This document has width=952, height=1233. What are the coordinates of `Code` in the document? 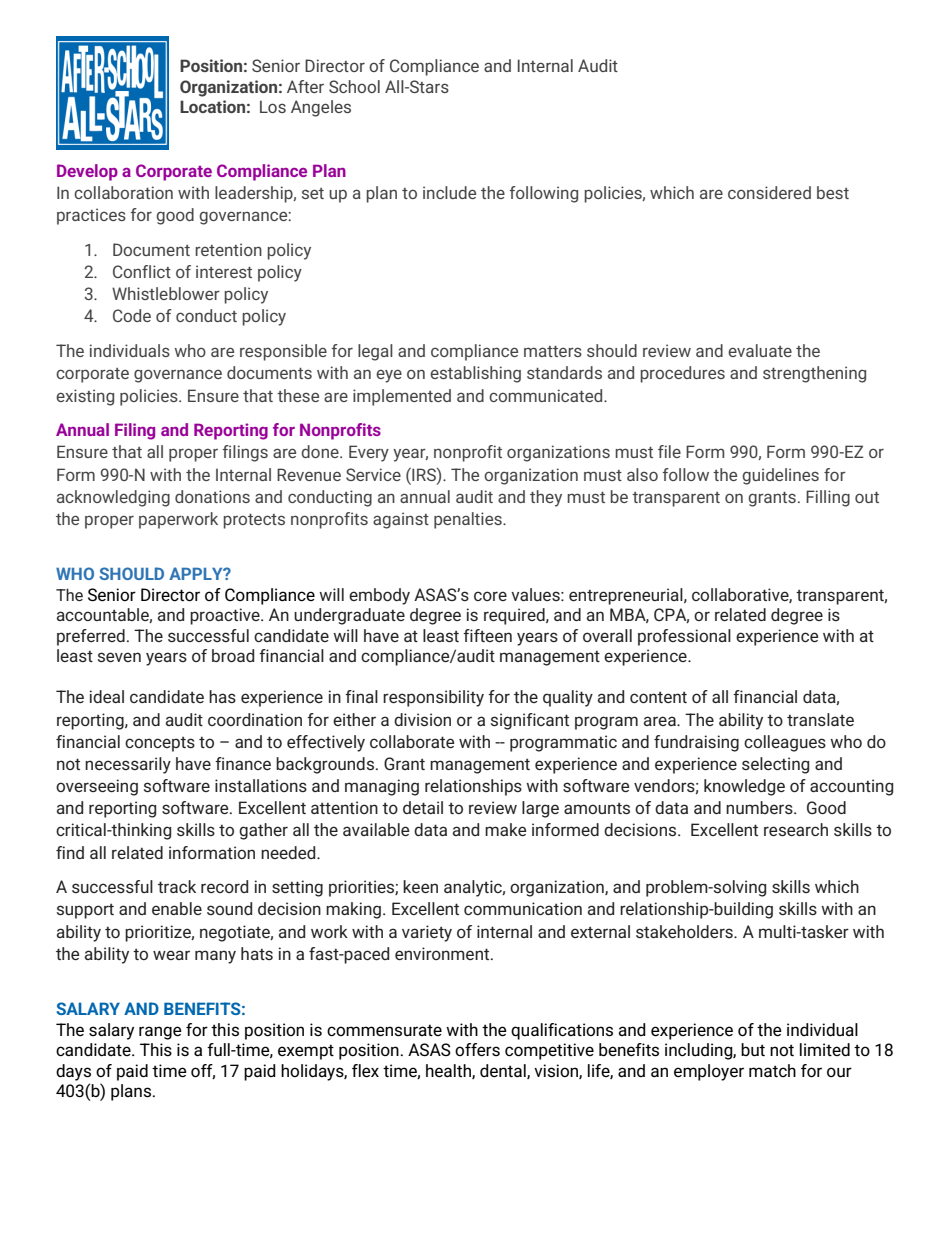 It's located at (132, 315).
